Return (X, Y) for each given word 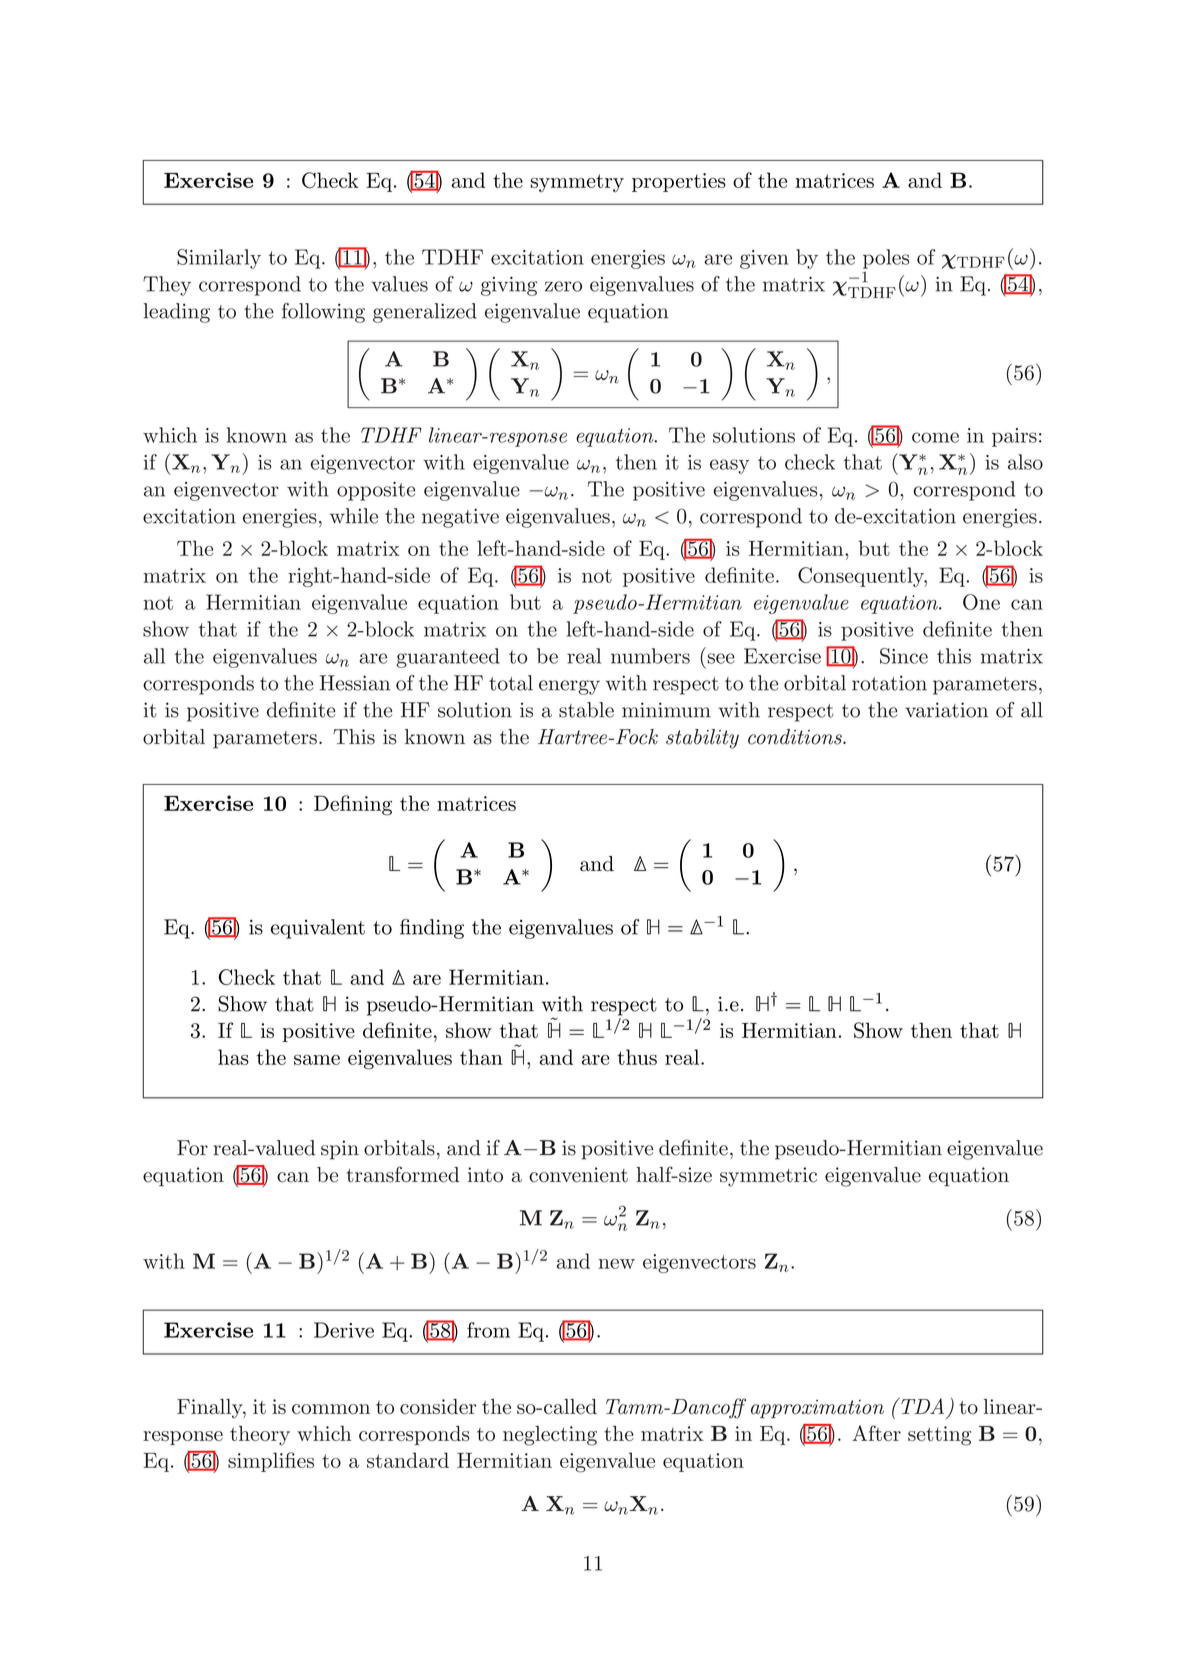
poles (886, 259)
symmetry (577, 183)
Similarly (219, 259)
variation (946, 710)
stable (586, 710)
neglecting (550, 1436)
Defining (353, 805)
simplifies (271, 1462)
